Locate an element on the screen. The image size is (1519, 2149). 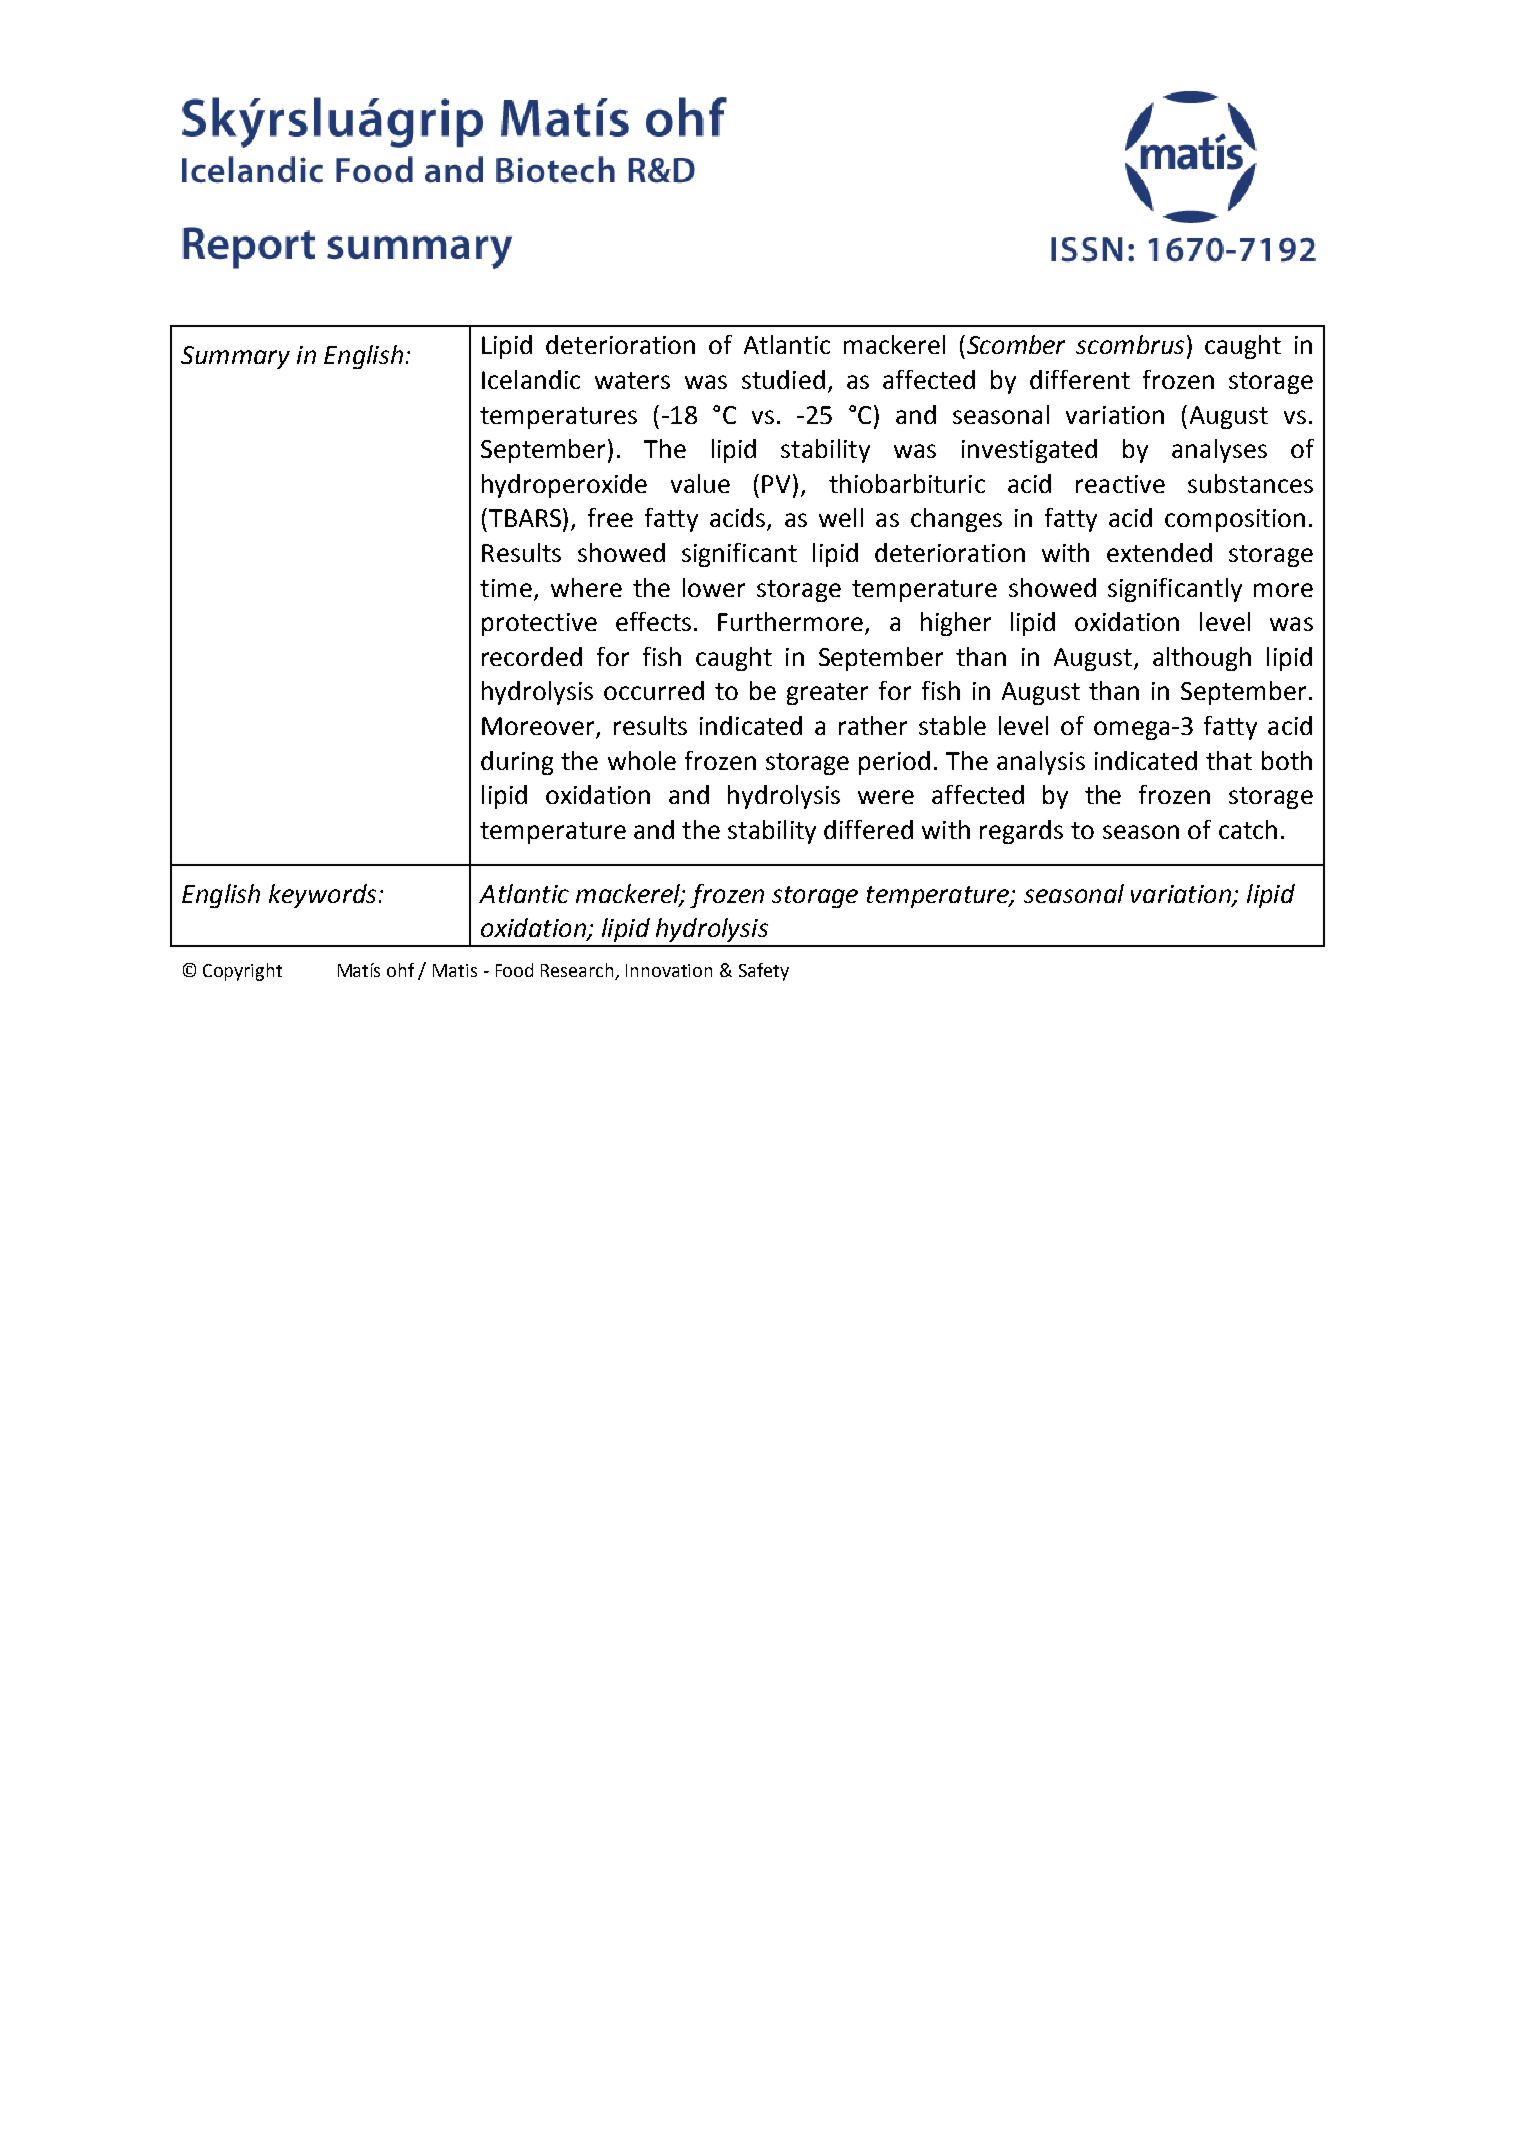
rather is located at coordinates (873, 725).
